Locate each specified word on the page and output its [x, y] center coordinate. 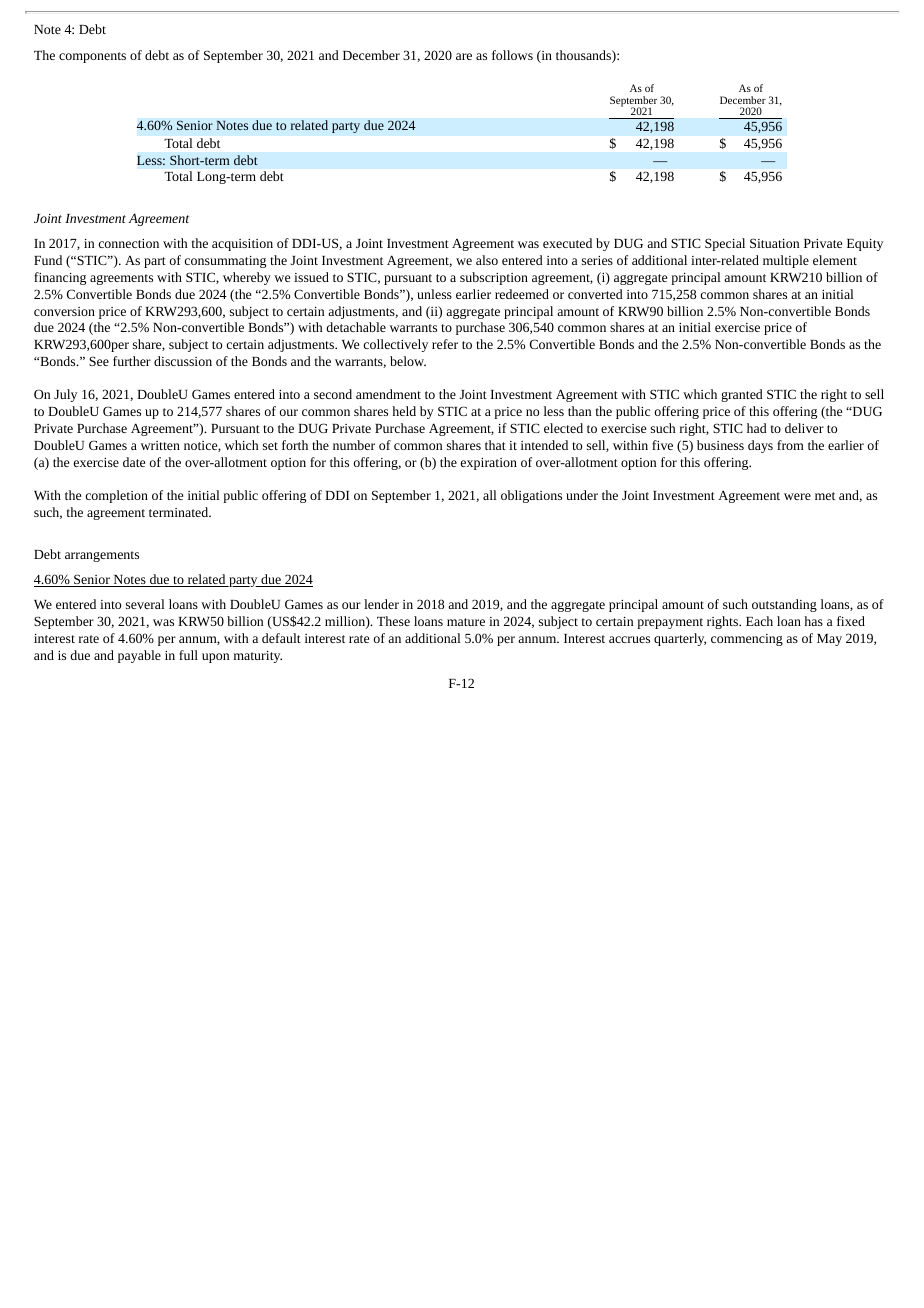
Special [725, 244]
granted [742, 395]
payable [139, 656]
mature [466, 622]
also [487, 260]
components [92, 57]
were [797, 496]
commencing [747, 640]
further [132, 361]
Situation [774, 243]
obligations [531, 496]
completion [117, 496]
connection [129, 243]
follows [512, 55]
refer [445, 344]
